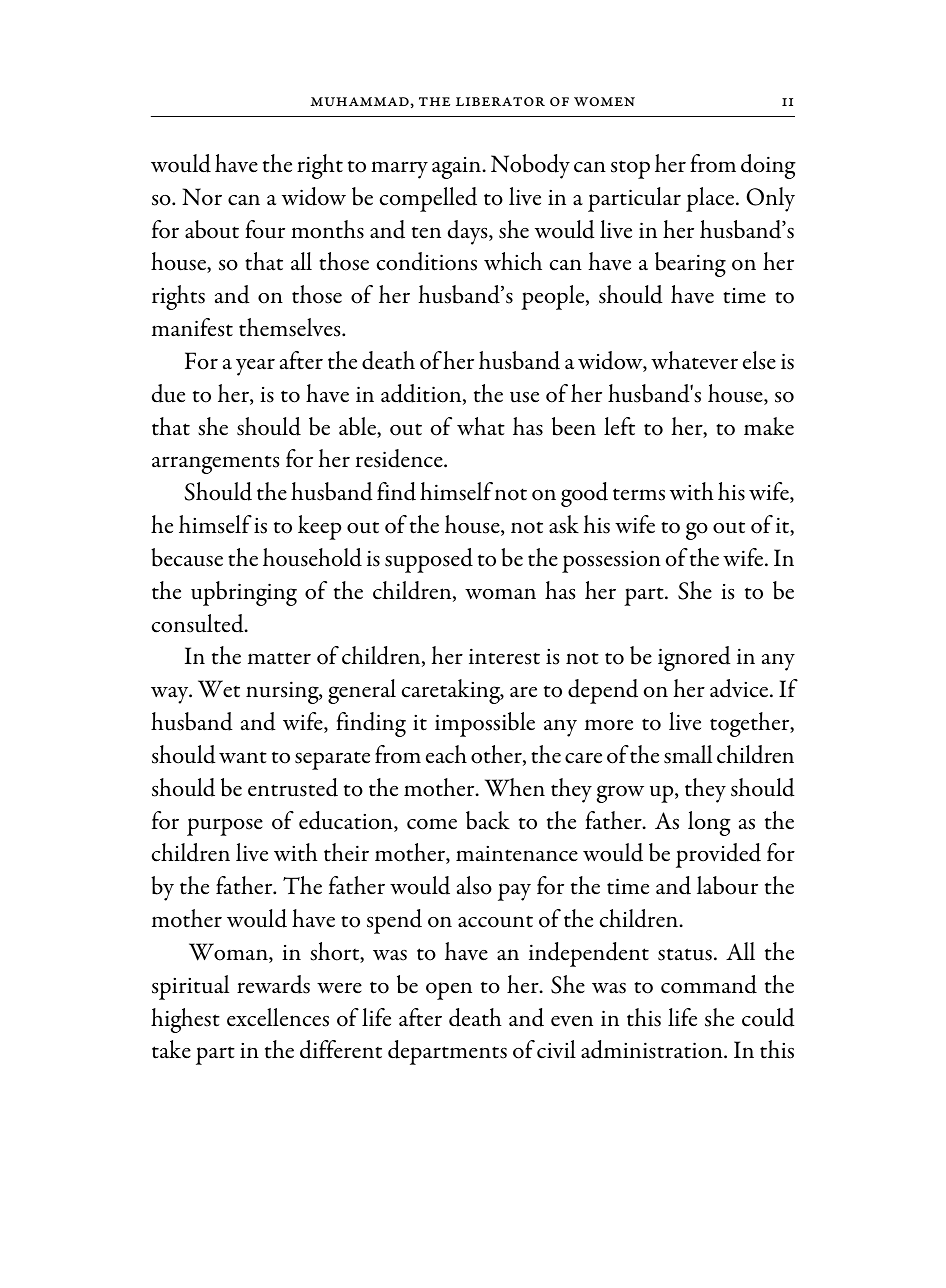 The height and width of the document is (1288, 946). What do you see at coordinates (611, 561) in the document?
I see `possession` at bounding box center [611, 561].
